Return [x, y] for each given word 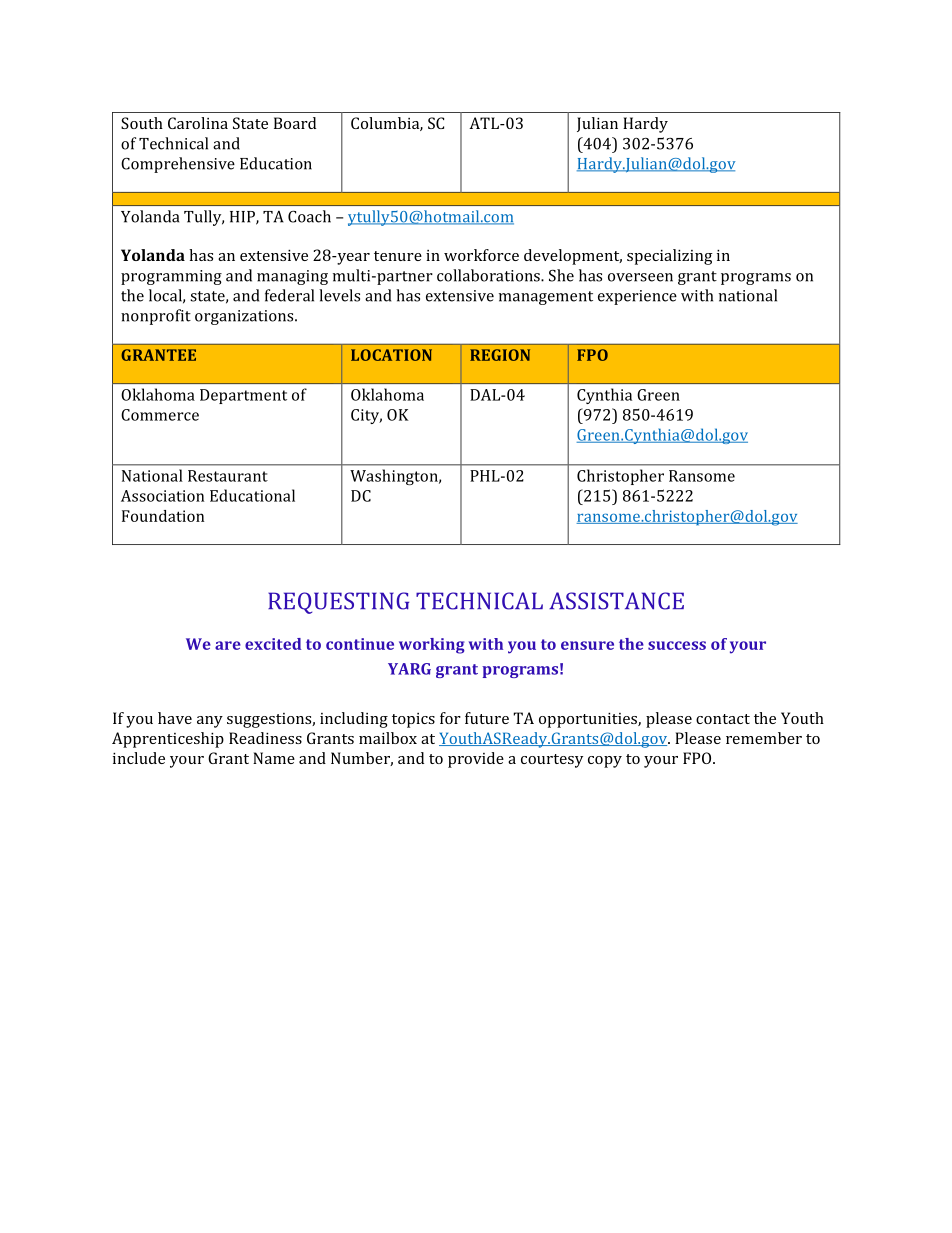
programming [171, 277]
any [210, 722]
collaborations [489, 275]
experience [637, 297]
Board [295, 123]
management [546, 298]
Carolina [198, 123]
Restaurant [228, 476]
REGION [500, 355]
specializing [670, 257]
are [228, 645]
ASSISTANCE [616, 601]
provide [476, 760]
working [432, 646]
